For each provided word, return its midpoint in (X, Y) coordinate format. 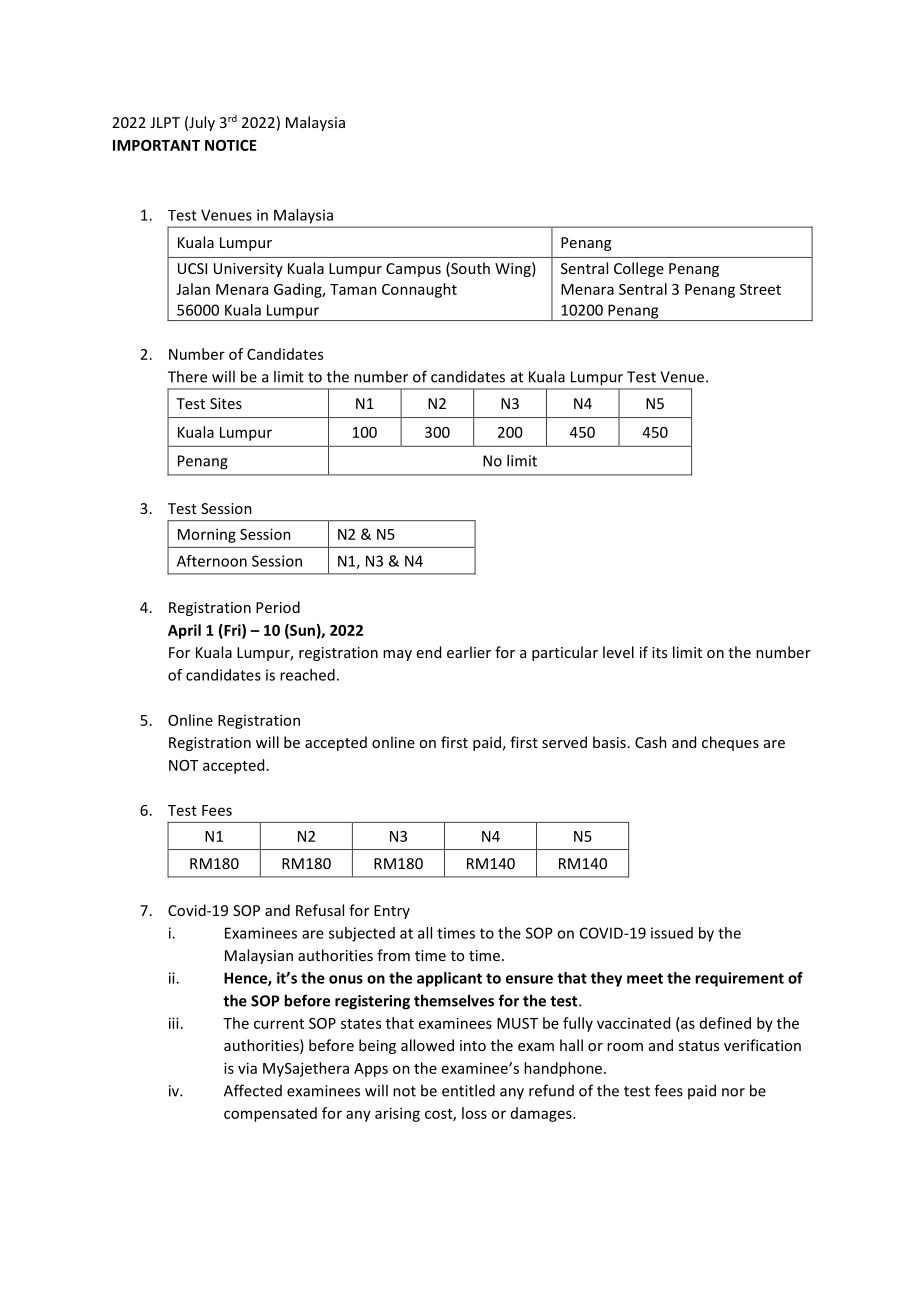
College (639, 269)
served (564, 742)
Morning (207, 535)
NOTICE (231, 145)
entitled (468, 1090)
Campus (413, 270)
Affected (253, 1090)
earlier (469, 652)
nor (733, 1092)
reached (307, 675)
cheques (730, 743)
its (659, 652)
